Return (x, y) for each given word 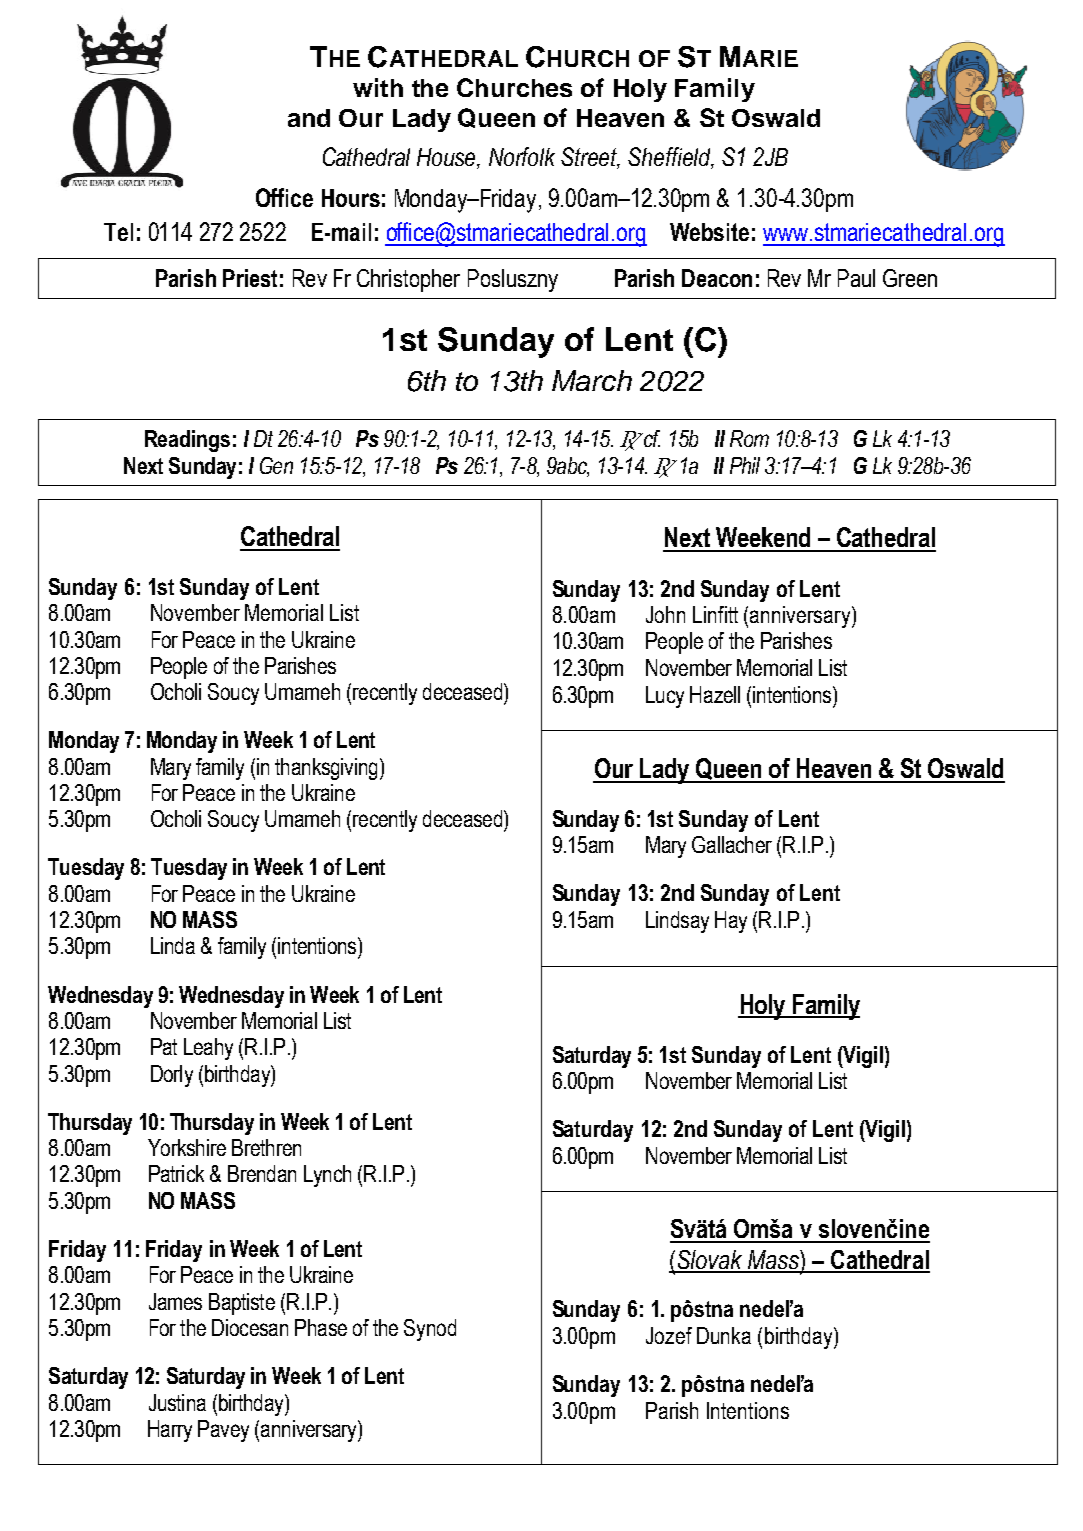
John (665, 614)
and (309, 118)
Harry (170, 1431)
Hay (731, 922)
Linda (173, 945)
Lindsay (677, 922)
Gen (276, 465)
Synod (430, 1330)
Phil (745, 465)
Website (709, 232)
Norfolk (522, 156)
